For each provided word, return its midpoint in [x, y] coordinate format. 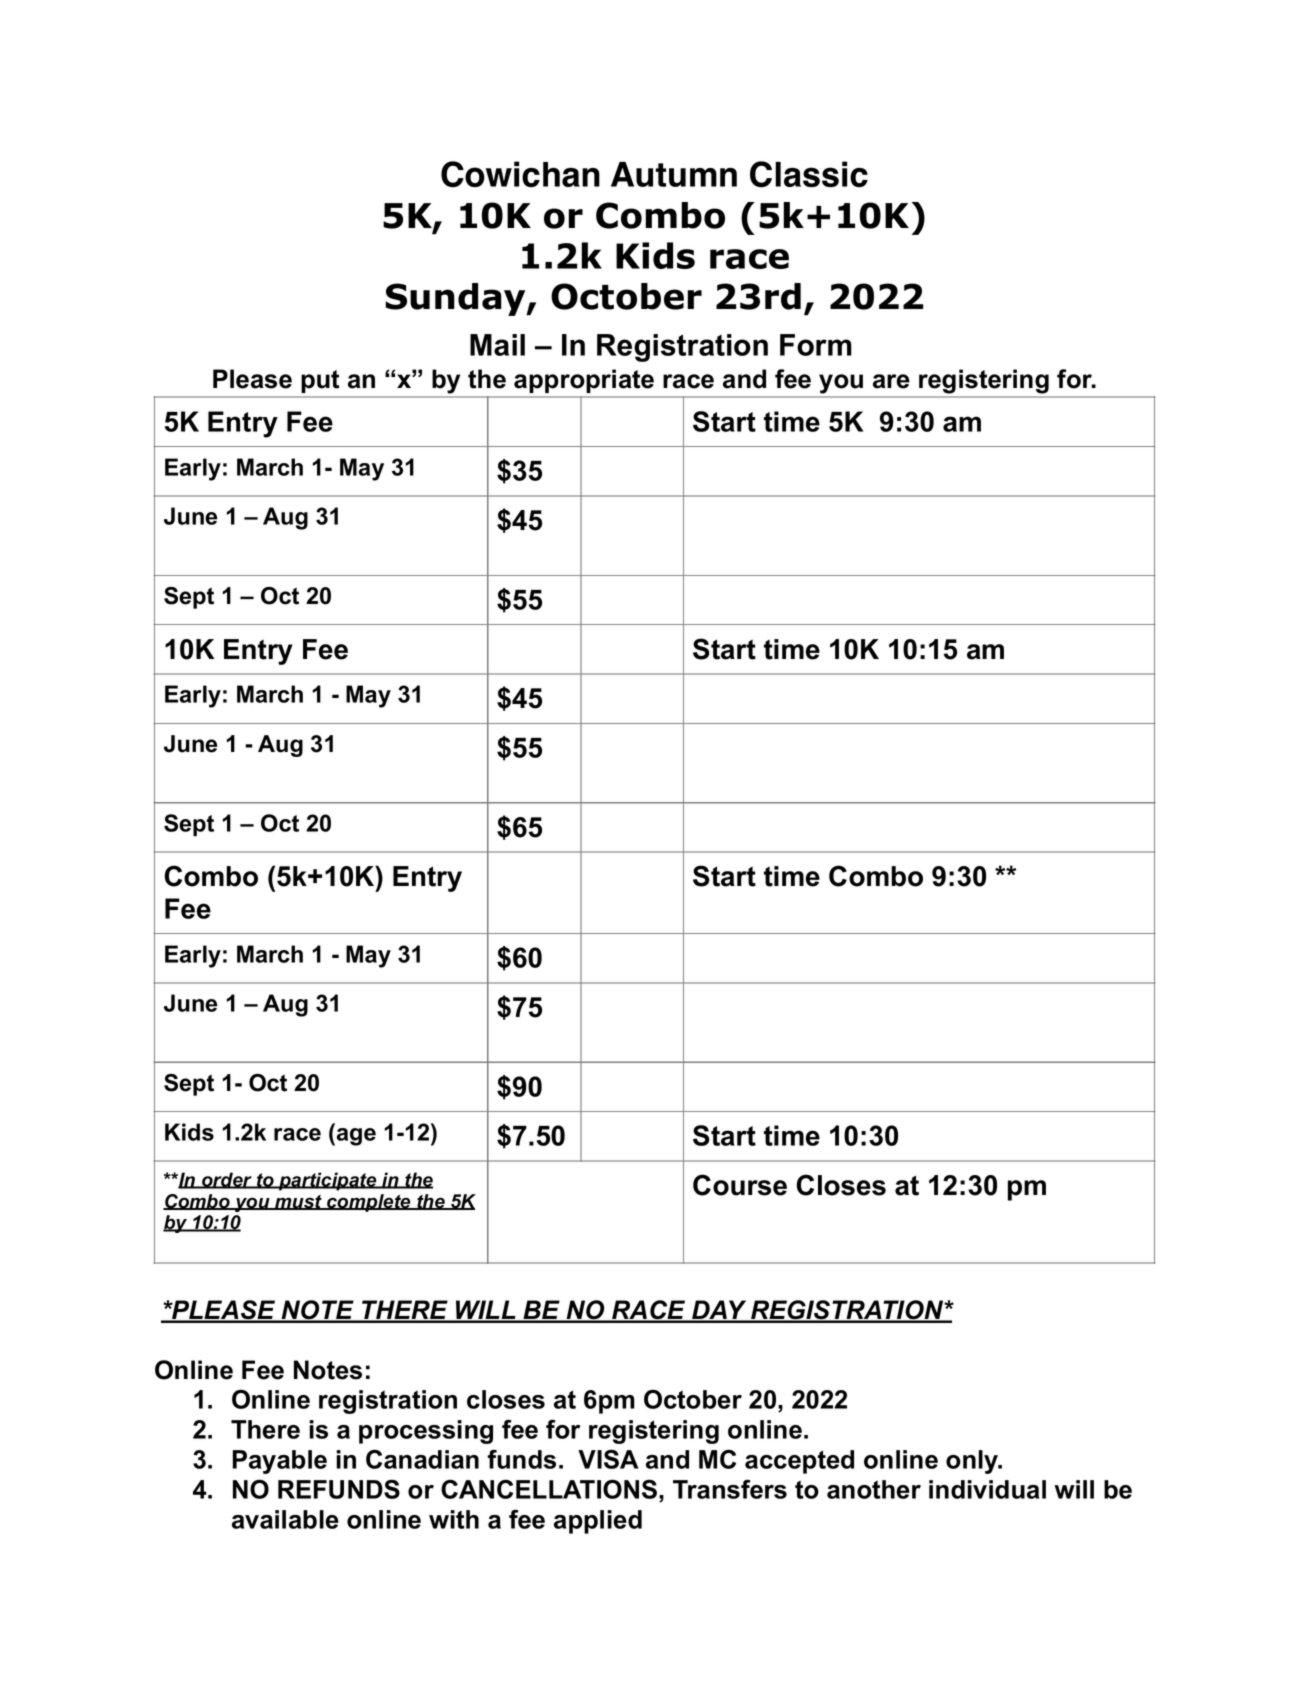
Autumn [674, 174]
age [356, 1137]
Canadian [422, 1459]
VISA [608, 1459]
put [320, 381]
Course [740, 1185]
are [891, 381]
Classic [809, 174]
